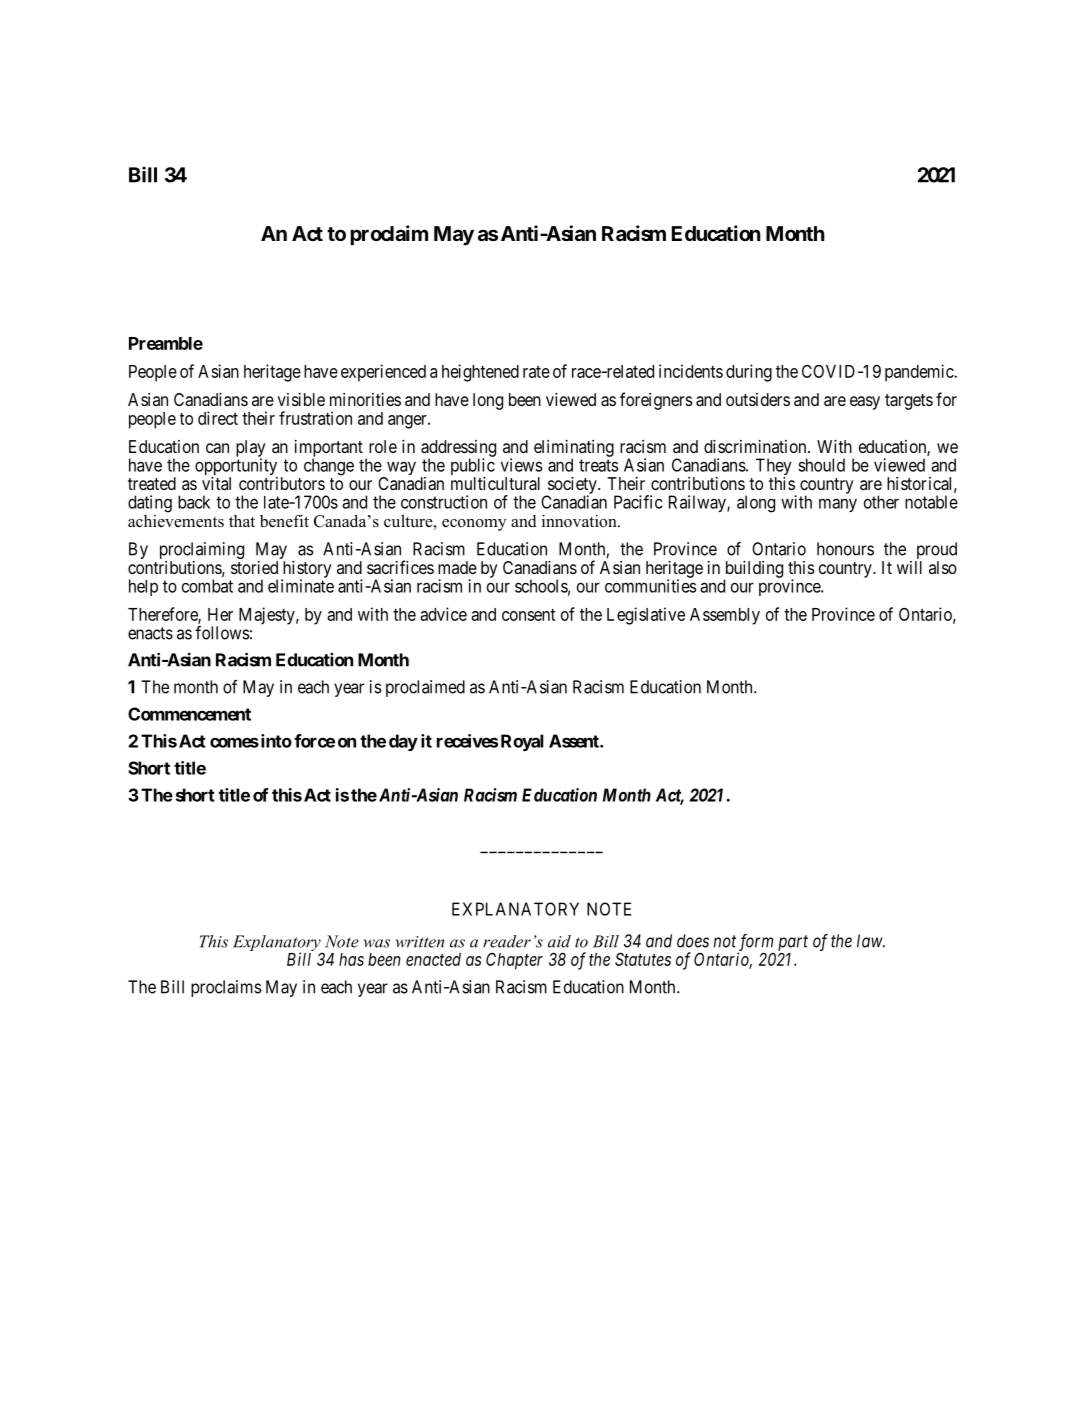  What do you see at coordinates (865, 403) in the screenshot?
I see `easy` at bounding box center [865, 403].
